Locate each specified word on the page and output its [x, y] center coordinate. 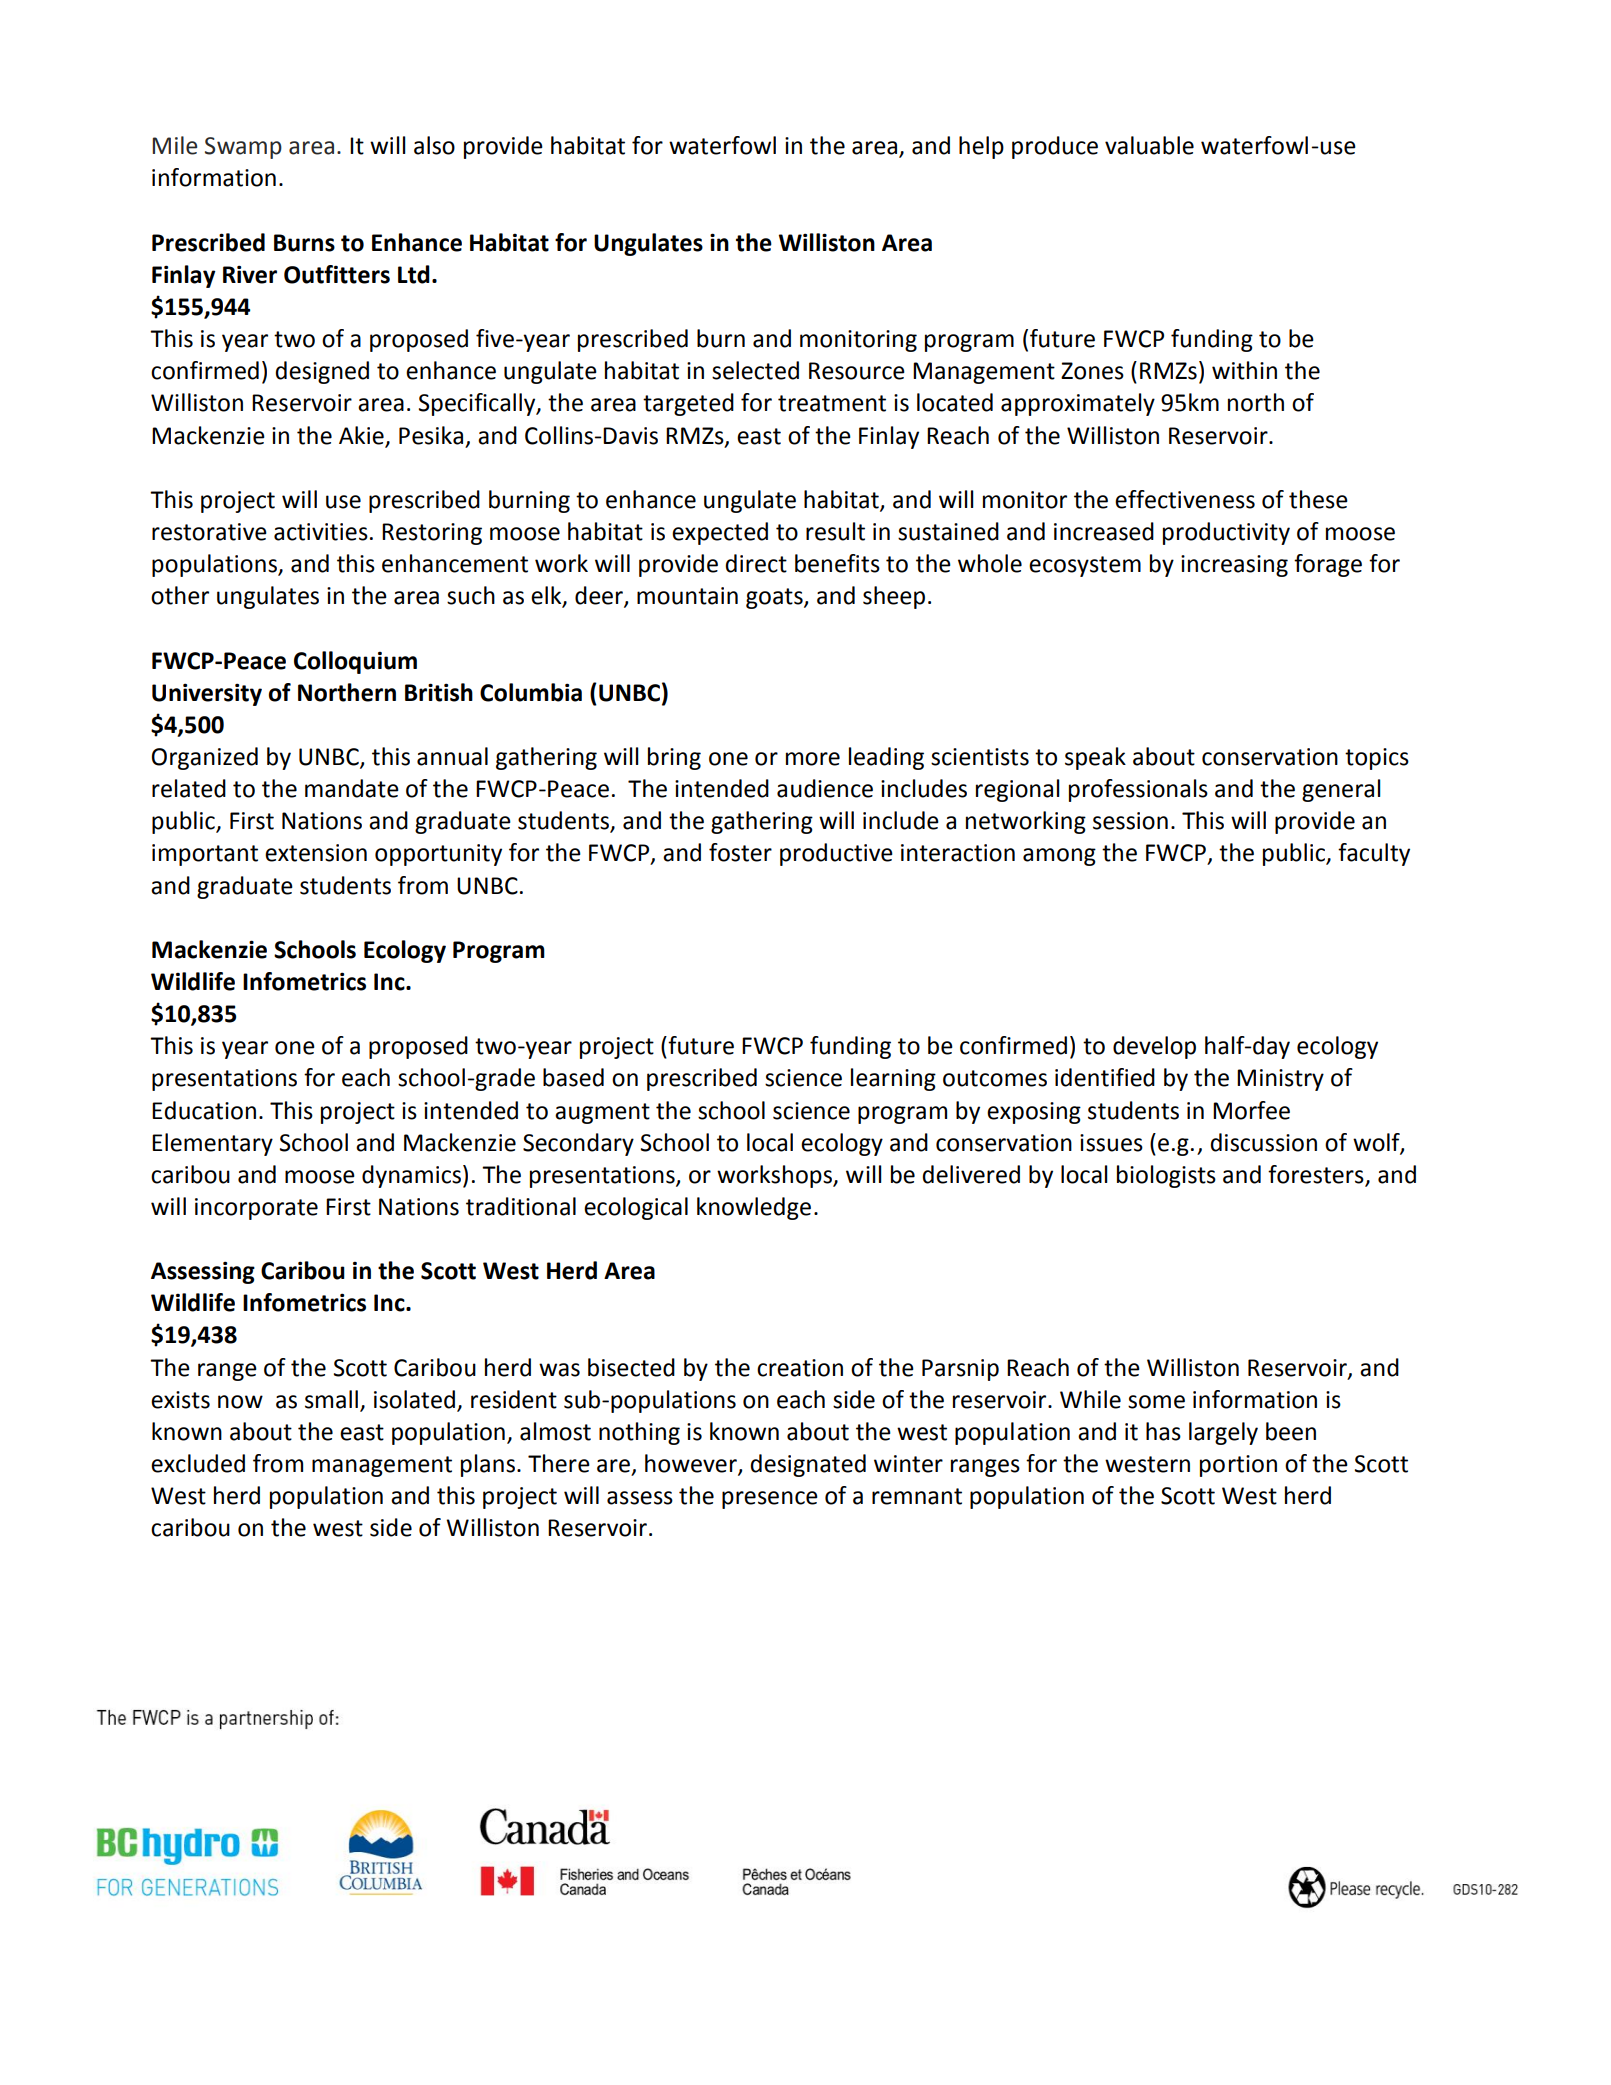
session [1130, 821]
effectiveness [1185, 499]
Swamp [243, 148]
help [981, 147]
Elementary [212, 1144]
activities [321, 532]
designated [808, 1465]
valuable [1149, 145]
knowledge [754, 1208]
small [331, 1399]
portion [1238, 1466]
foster [740, 852]
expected [720, 533]
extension [316, 853]
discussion [1263, 1142]
